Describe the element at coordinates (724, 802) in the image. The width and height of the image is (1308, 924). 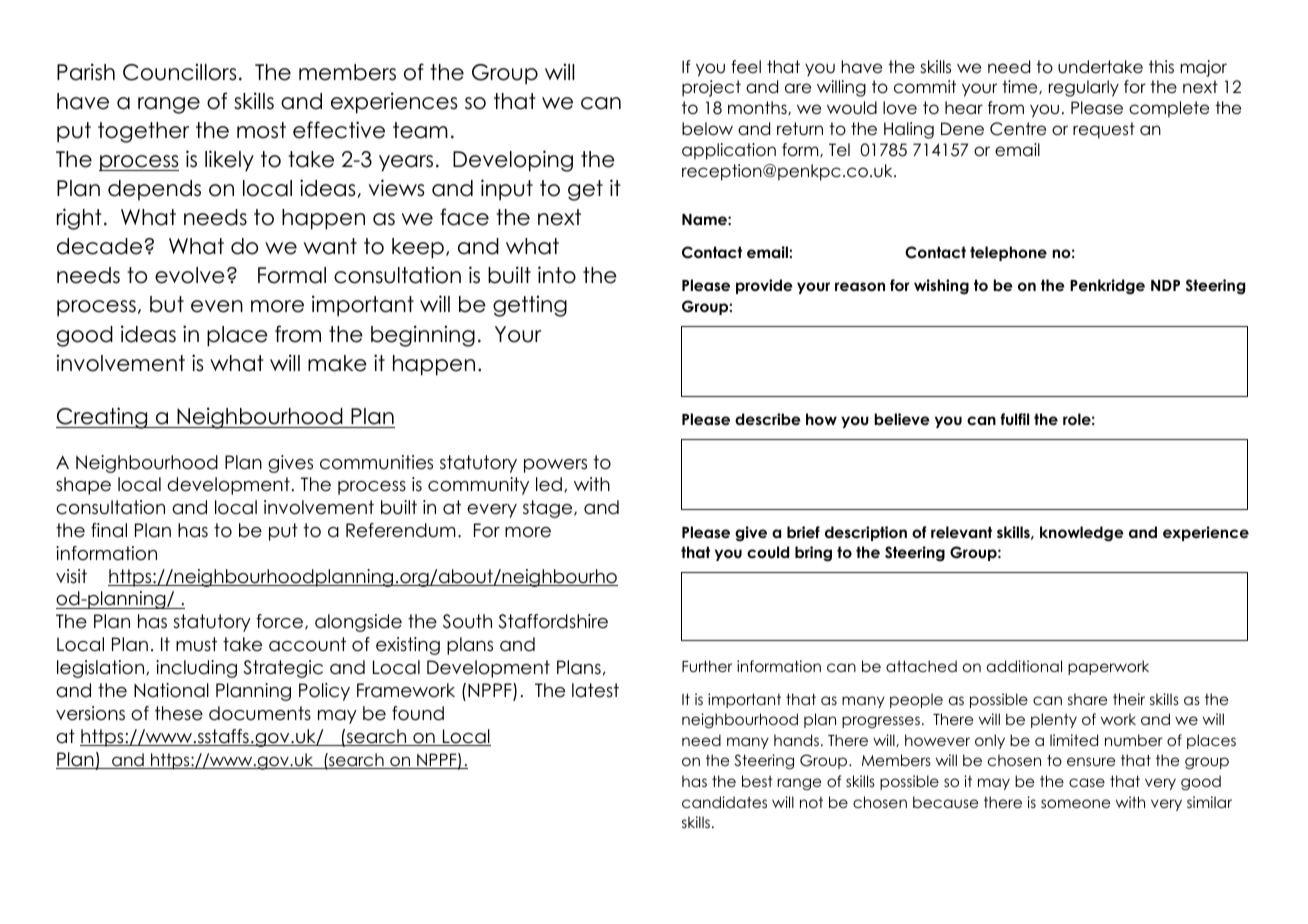
I see `candidates` at that location.
